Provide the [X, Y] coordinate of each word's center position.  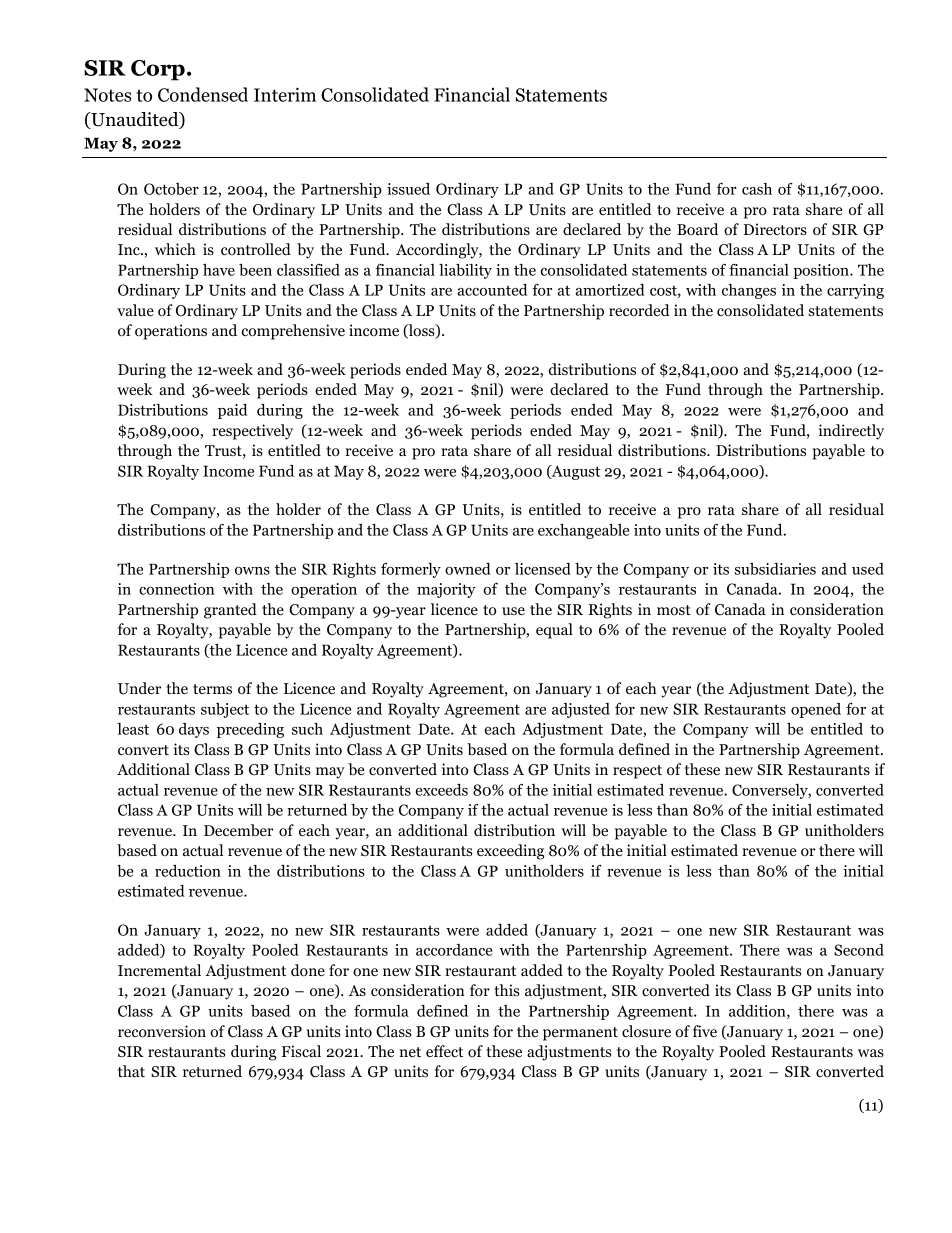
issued [408, 189]
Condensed [203, 94]
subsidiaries [775, 569]
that [131, 1071]
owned [468, 569]
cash [757, 189]
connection [177, 589]
